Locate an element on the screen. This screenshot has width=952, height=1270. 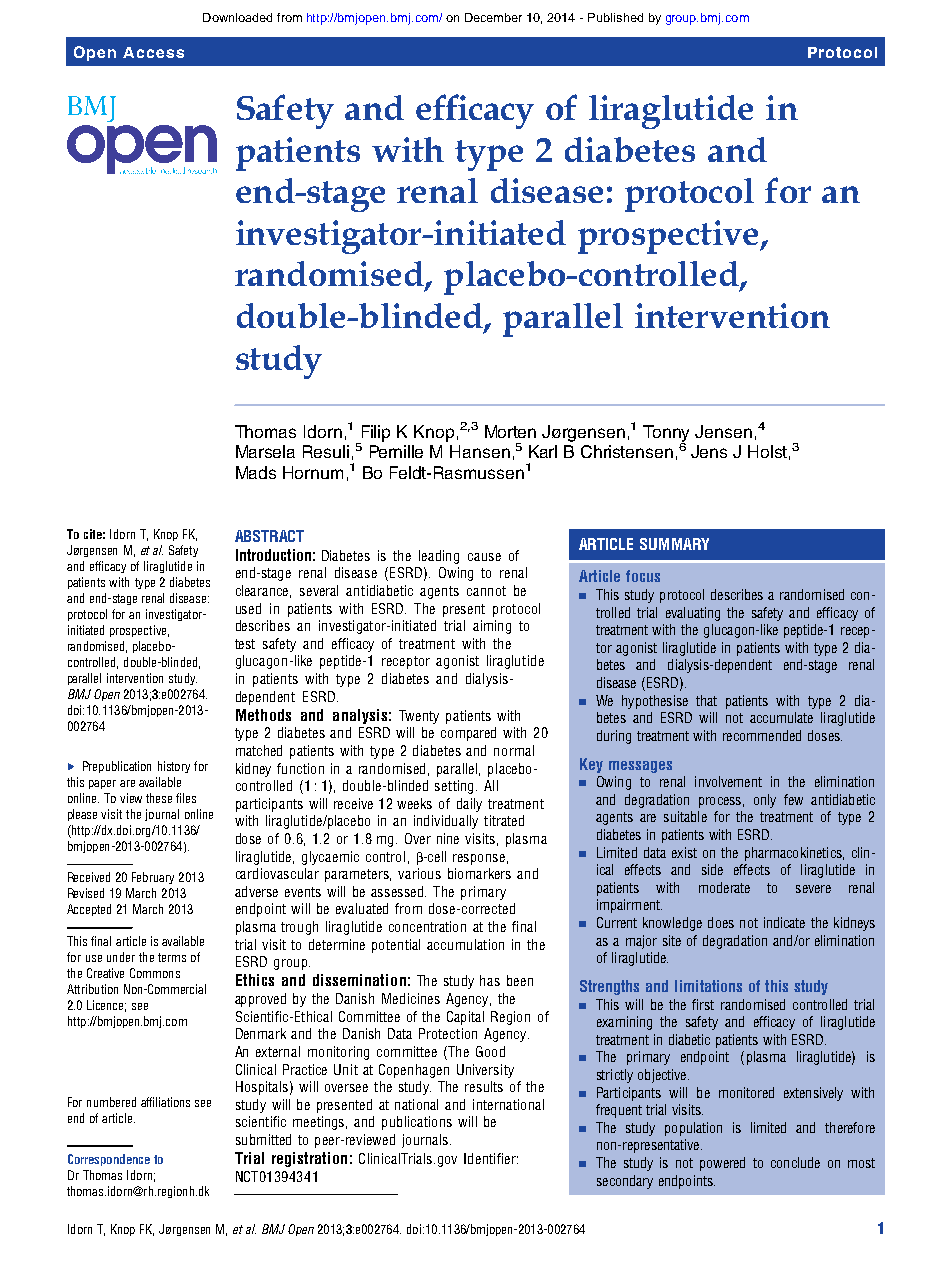
SUMMARY is located at coordinates (674, 544).
